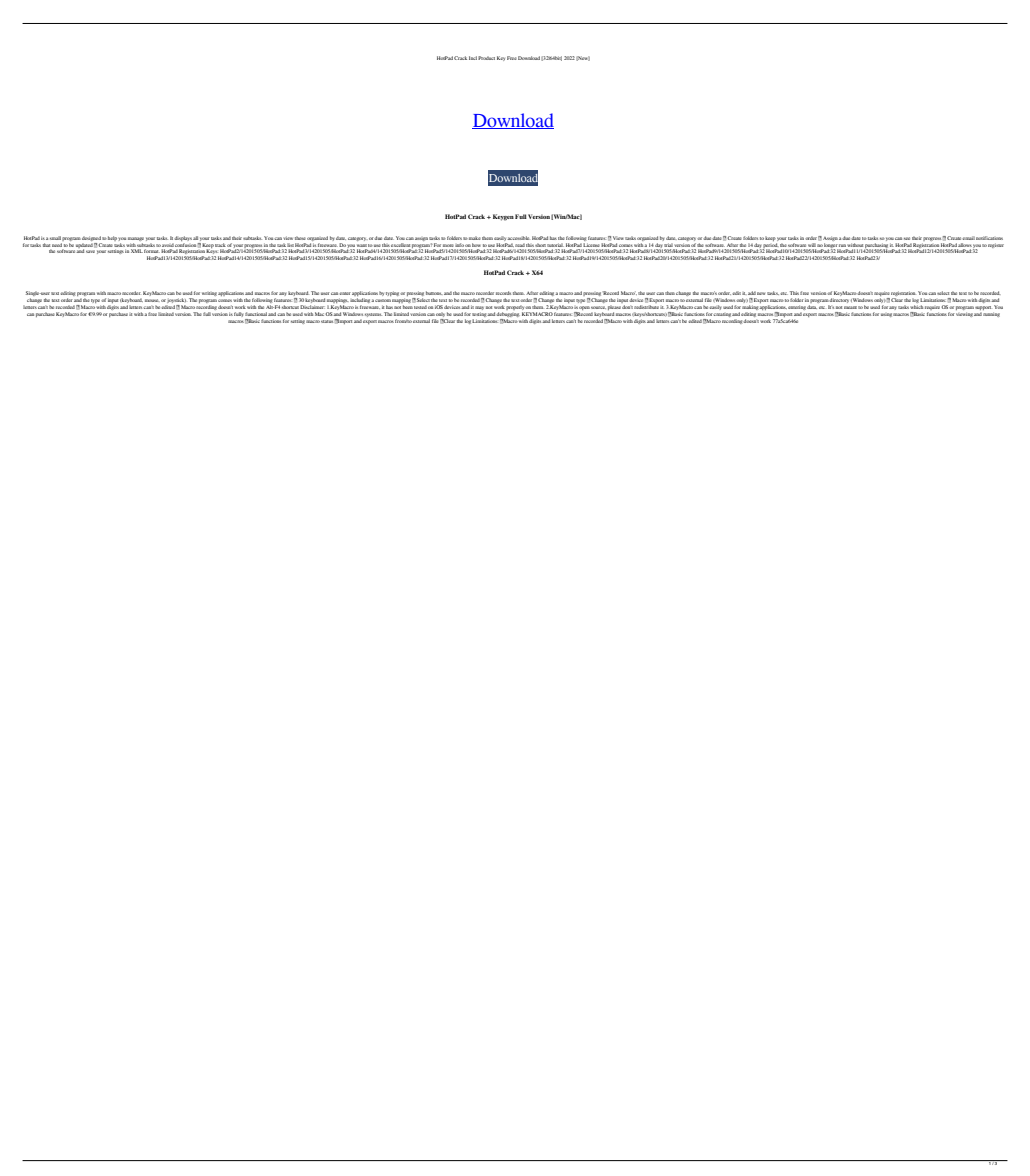 This screenshot has width=1030, height=1176. I want to click on email, so click(968, 238).
